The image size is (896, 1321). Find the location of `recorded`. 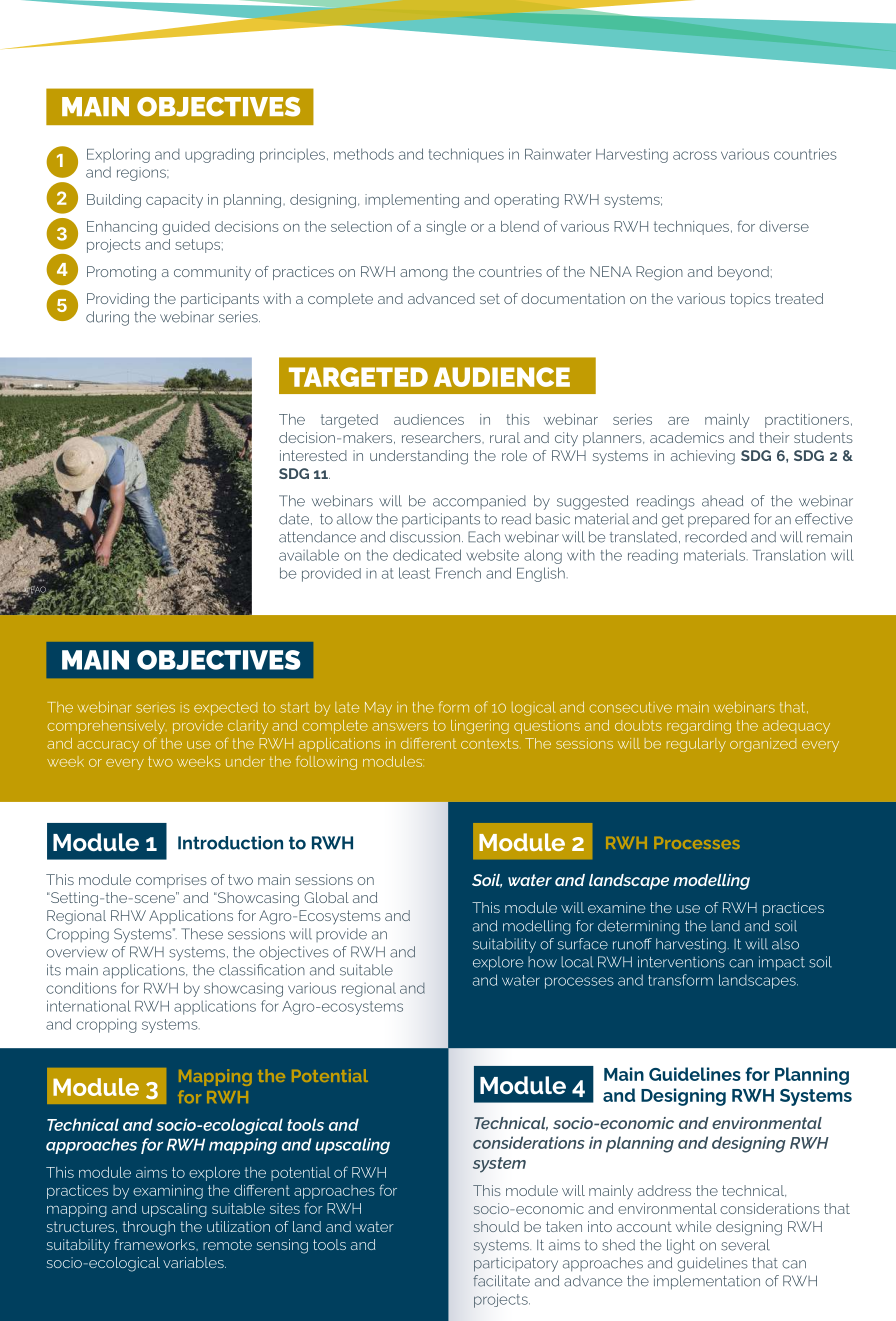

recorded is located at coordinates (716, 537).
